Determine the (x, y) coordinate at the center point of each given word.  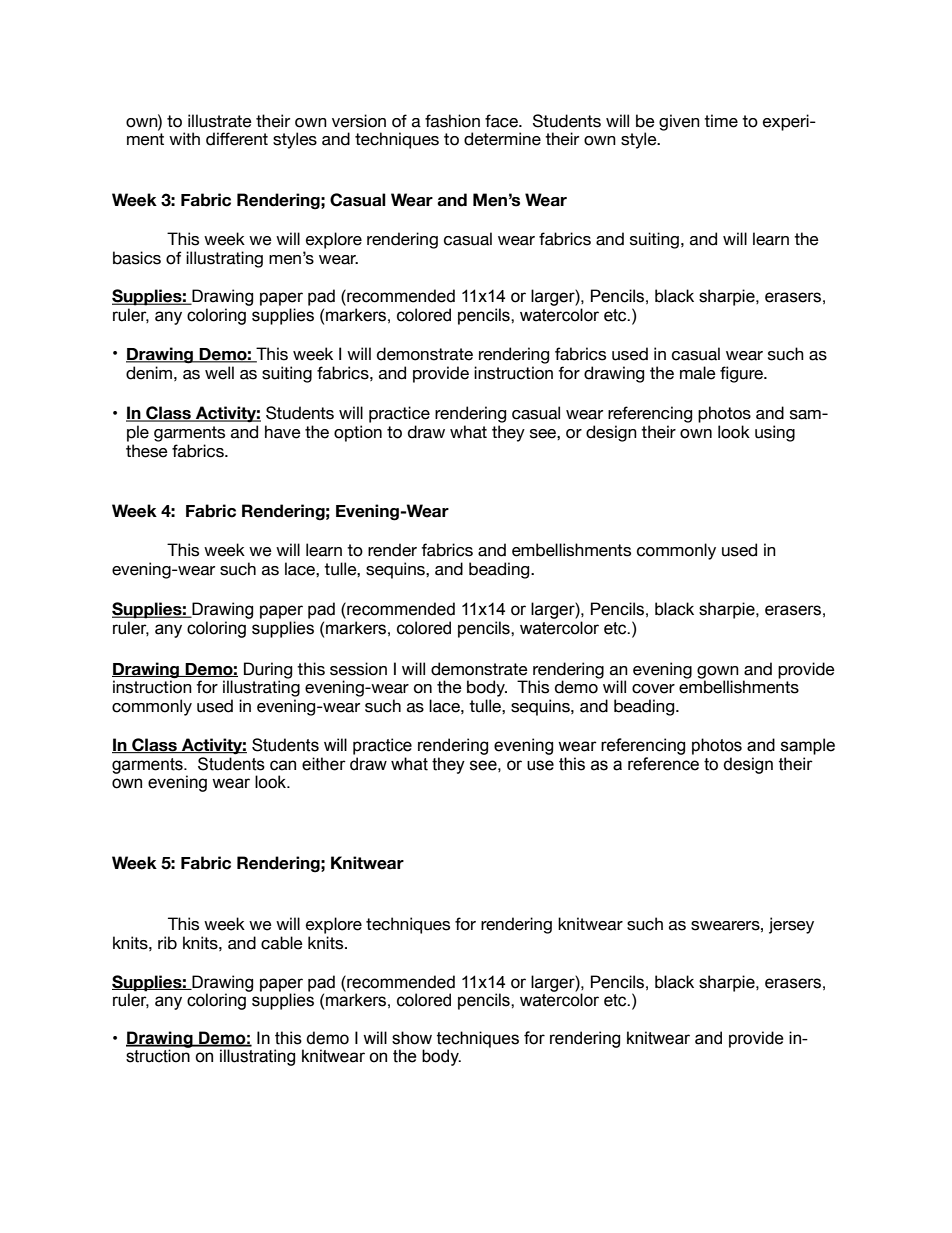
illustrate (220, 121)
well (219, 373)
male (698, 373)
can (283, 765)
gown (718, 673)
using (775, 433)
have (283, 432)
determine (502, 139)
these (147, 451)
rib (167, 943)
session (358, 669)
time (721, 121)
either (324, 764)
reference (663, 764)
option (358, 433)
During (268, 671)
